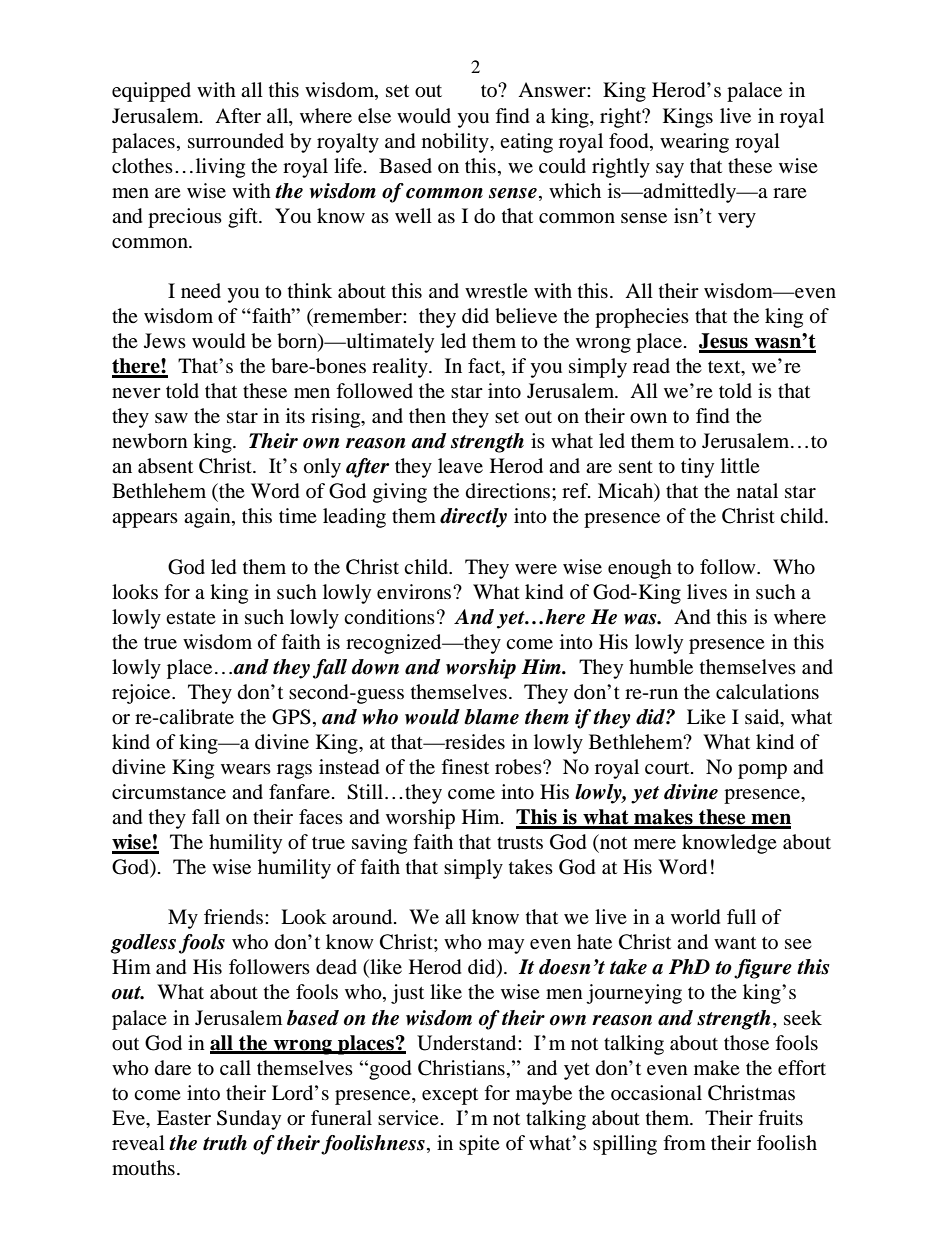 The image size is (952, 1233). Describe the element at coordinates (661, 667) in the page. I see `humble` at that location.
